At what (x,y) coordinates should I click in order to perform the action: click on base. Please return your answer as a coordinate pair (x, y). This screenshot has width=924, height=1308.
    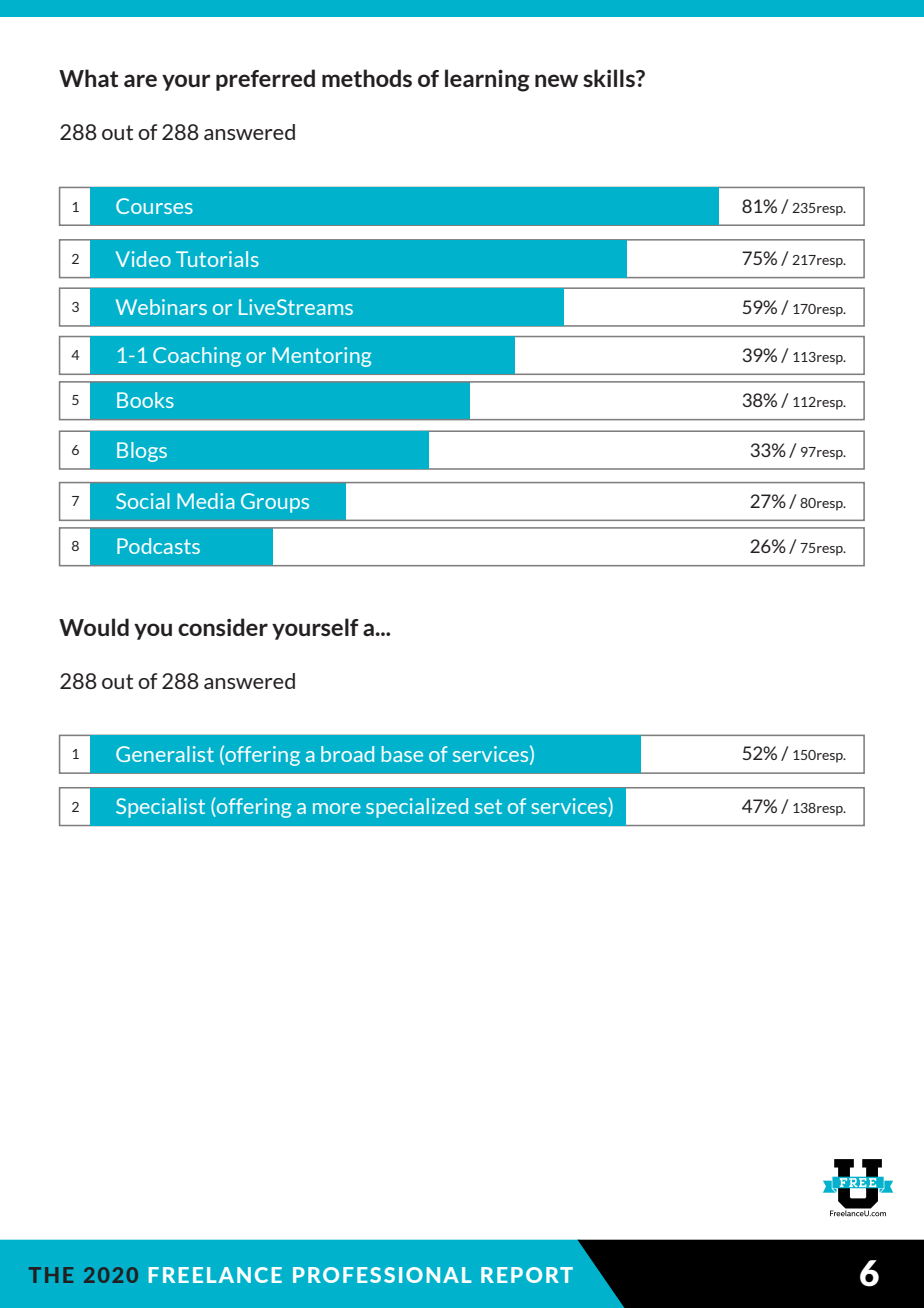
    Looking at the image, I should click on (402, 754).
